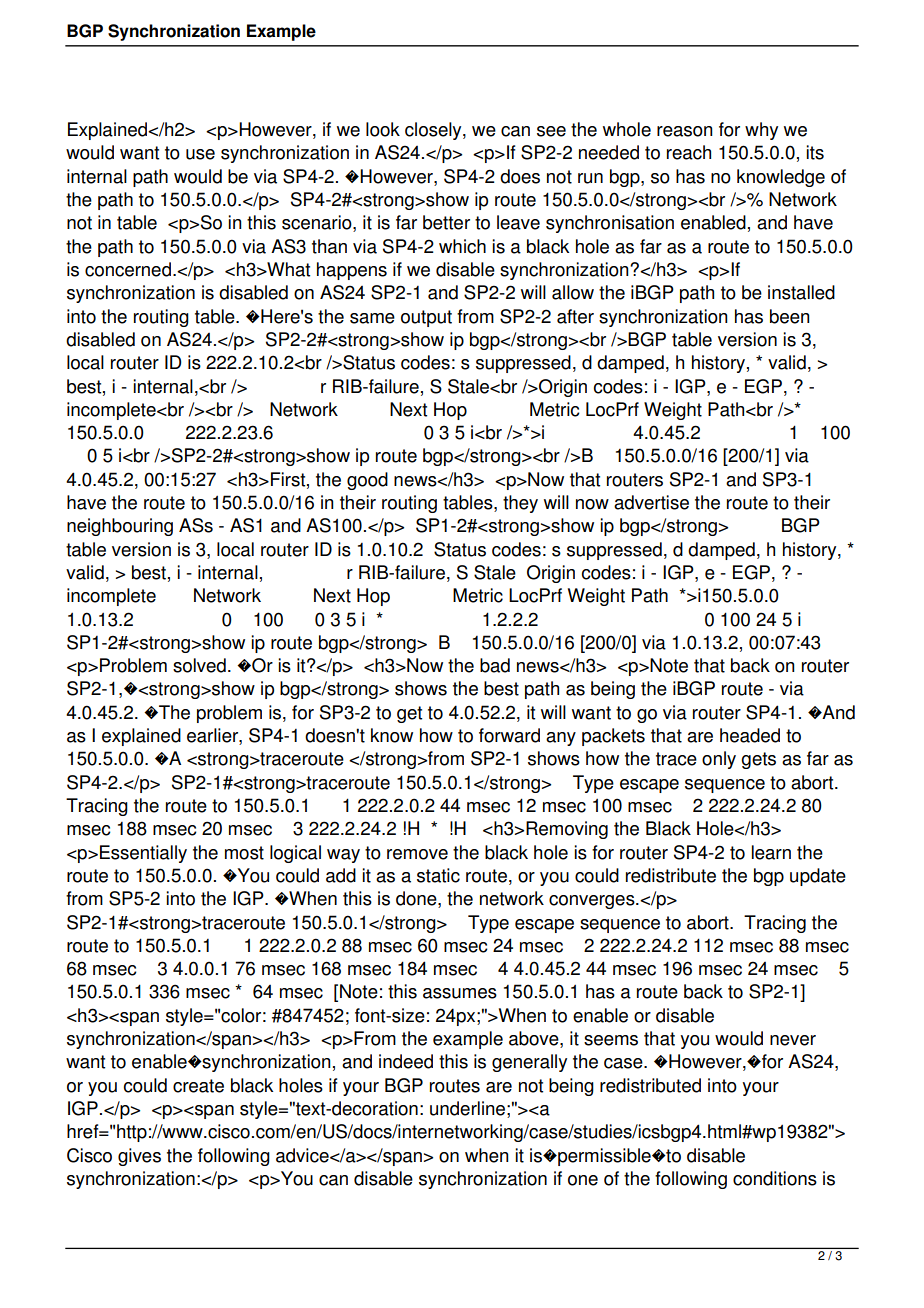  I want to click on closely, so click(434, 131).
